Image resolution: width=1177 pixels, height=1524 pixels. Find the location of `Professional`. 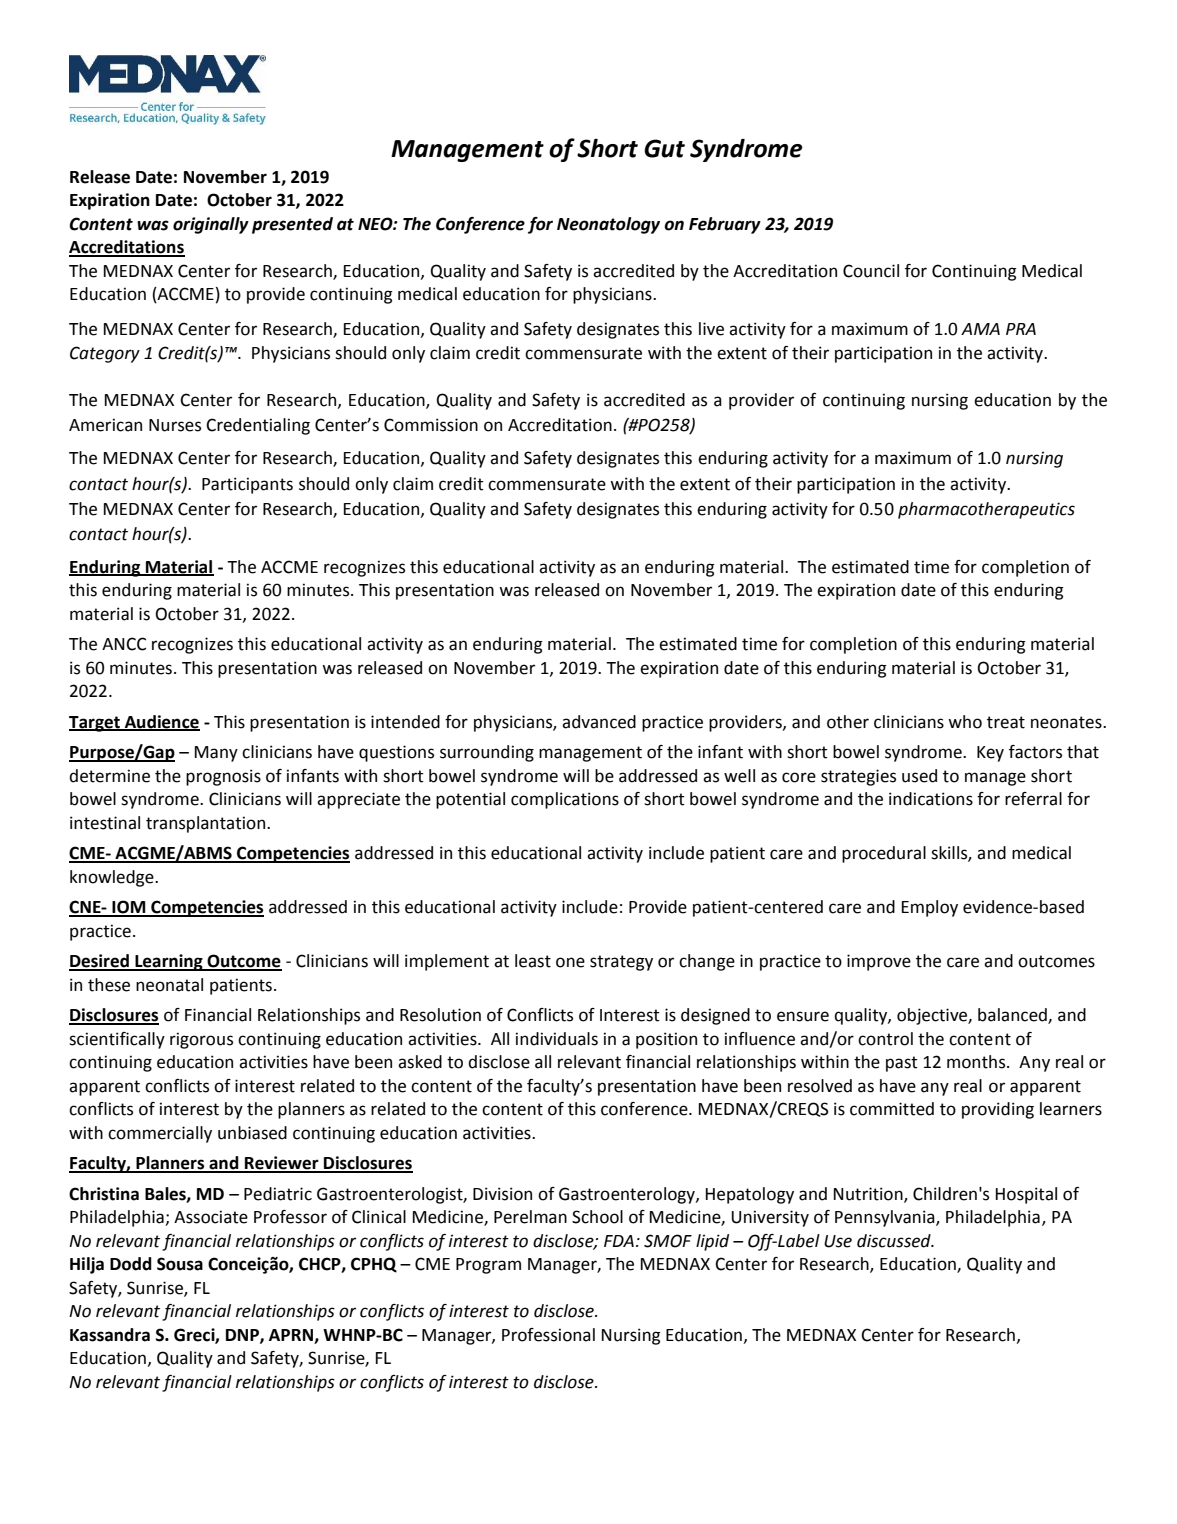

Professional is located at coordinates (548, 1335).
